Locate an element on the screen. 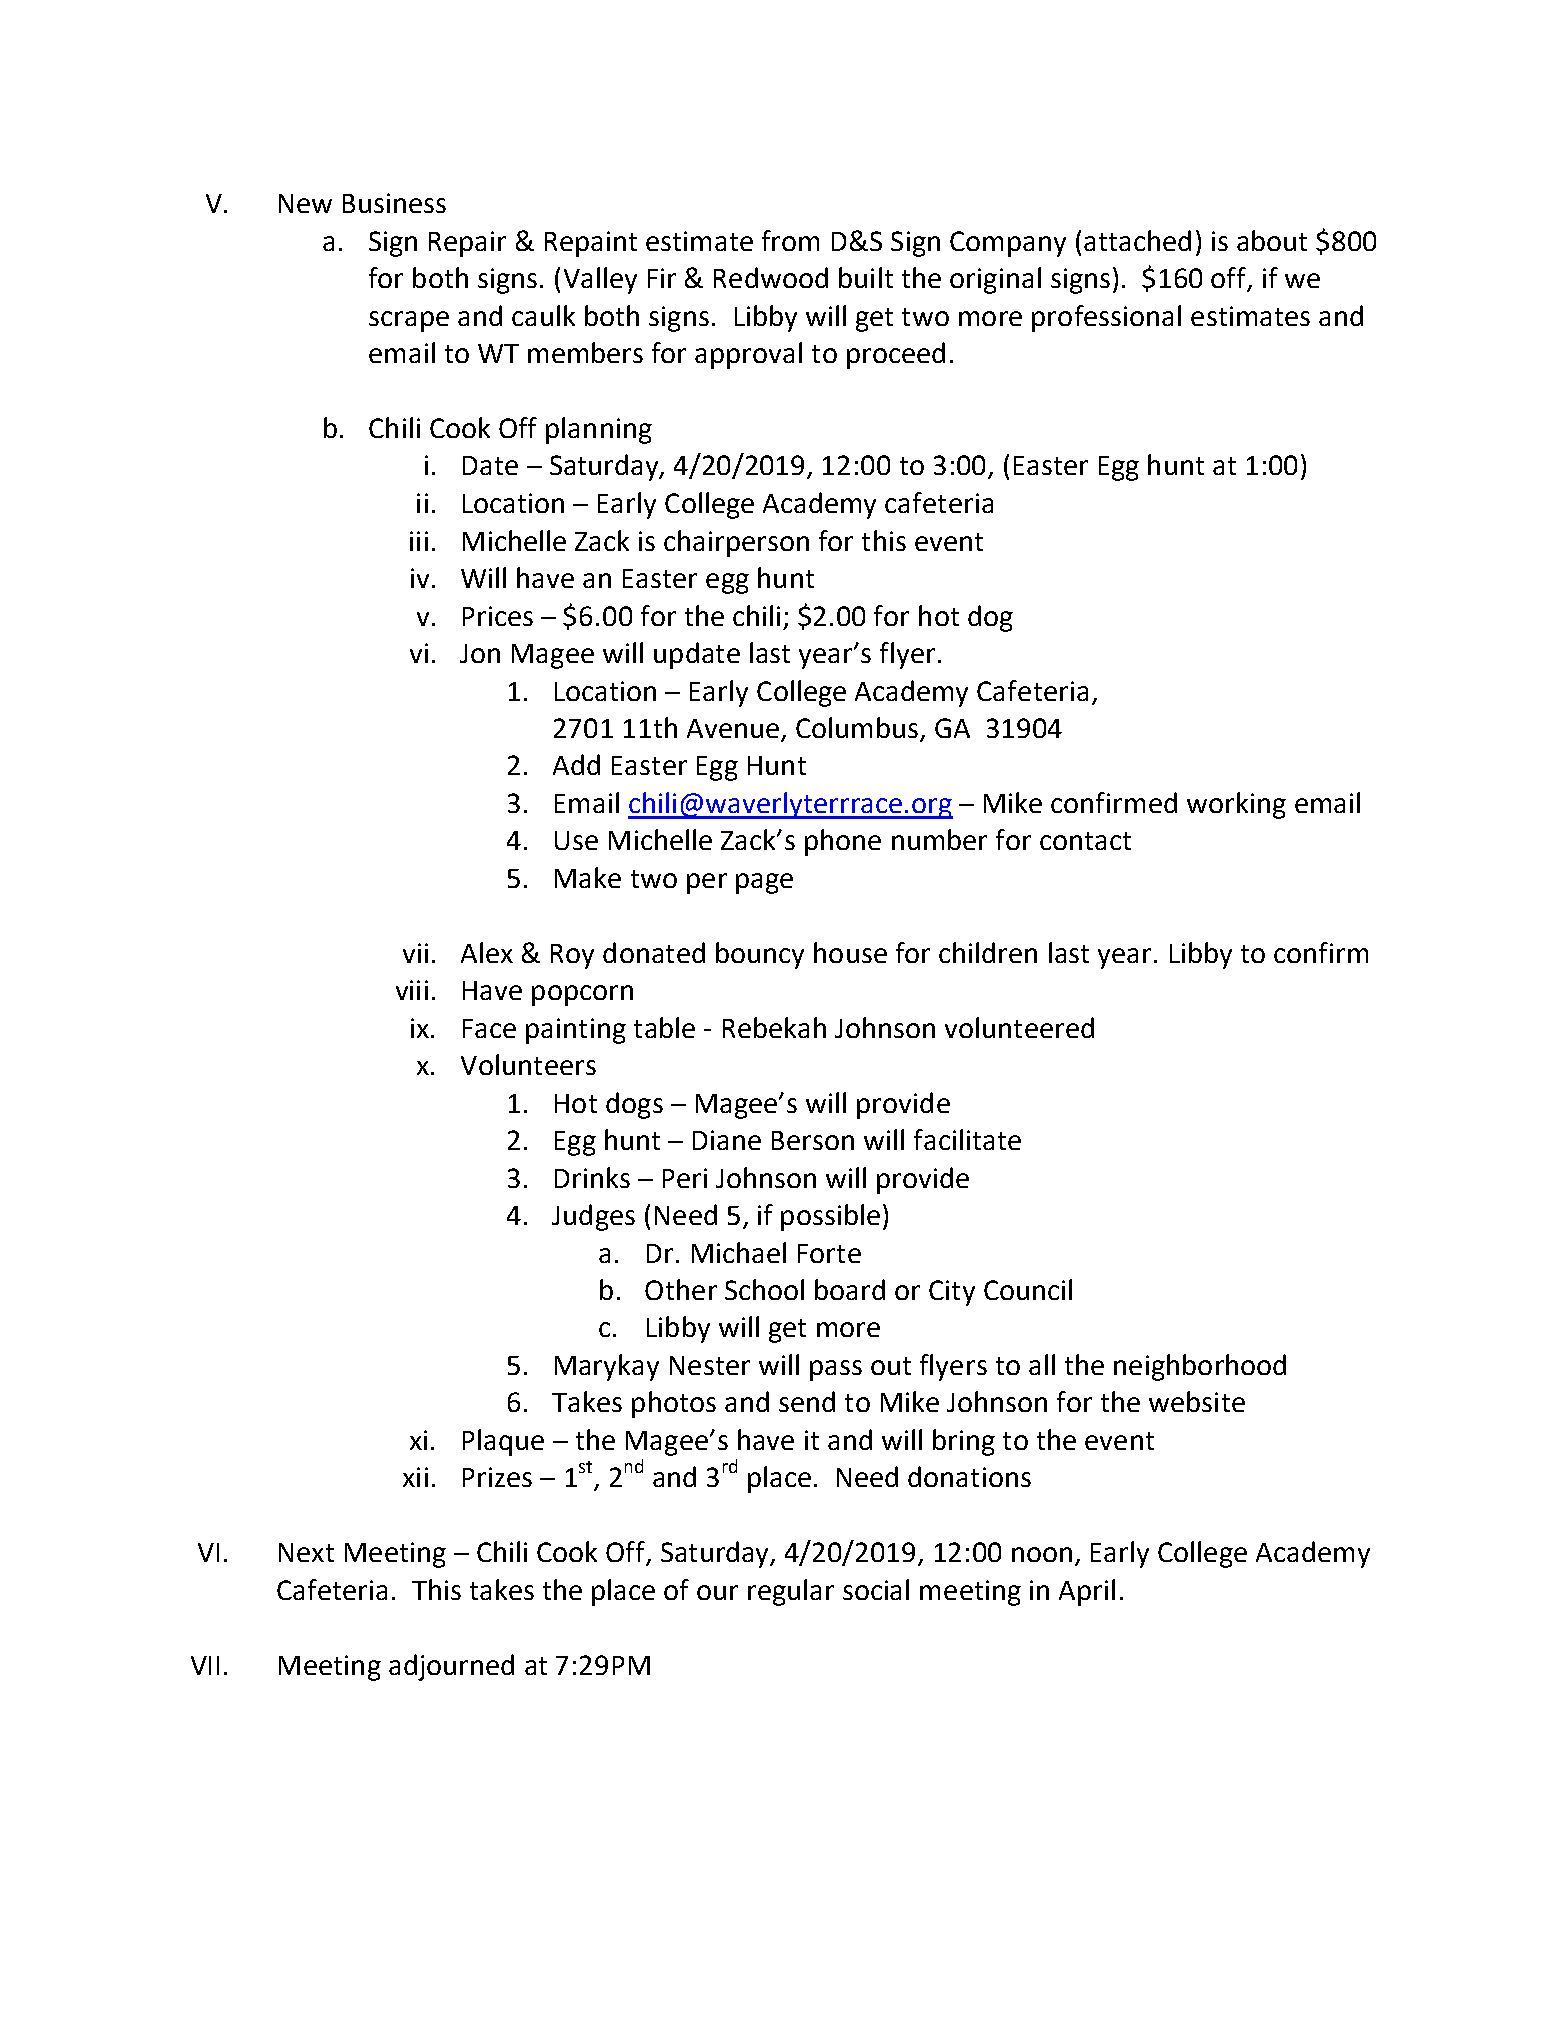  from is located at coordinates (790, 240).
